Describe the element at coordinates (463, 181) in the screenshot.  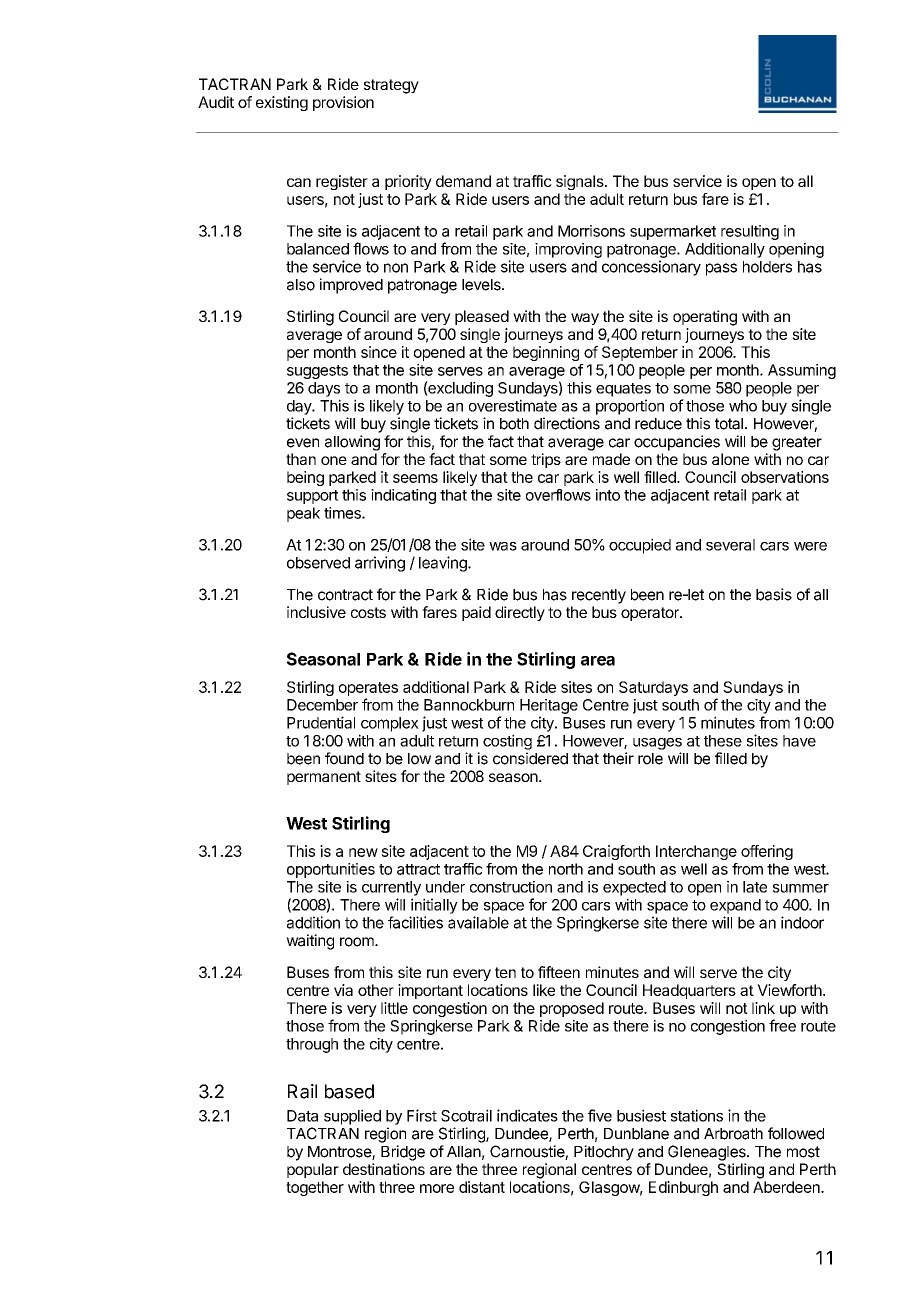
I see `demand` at that location.
